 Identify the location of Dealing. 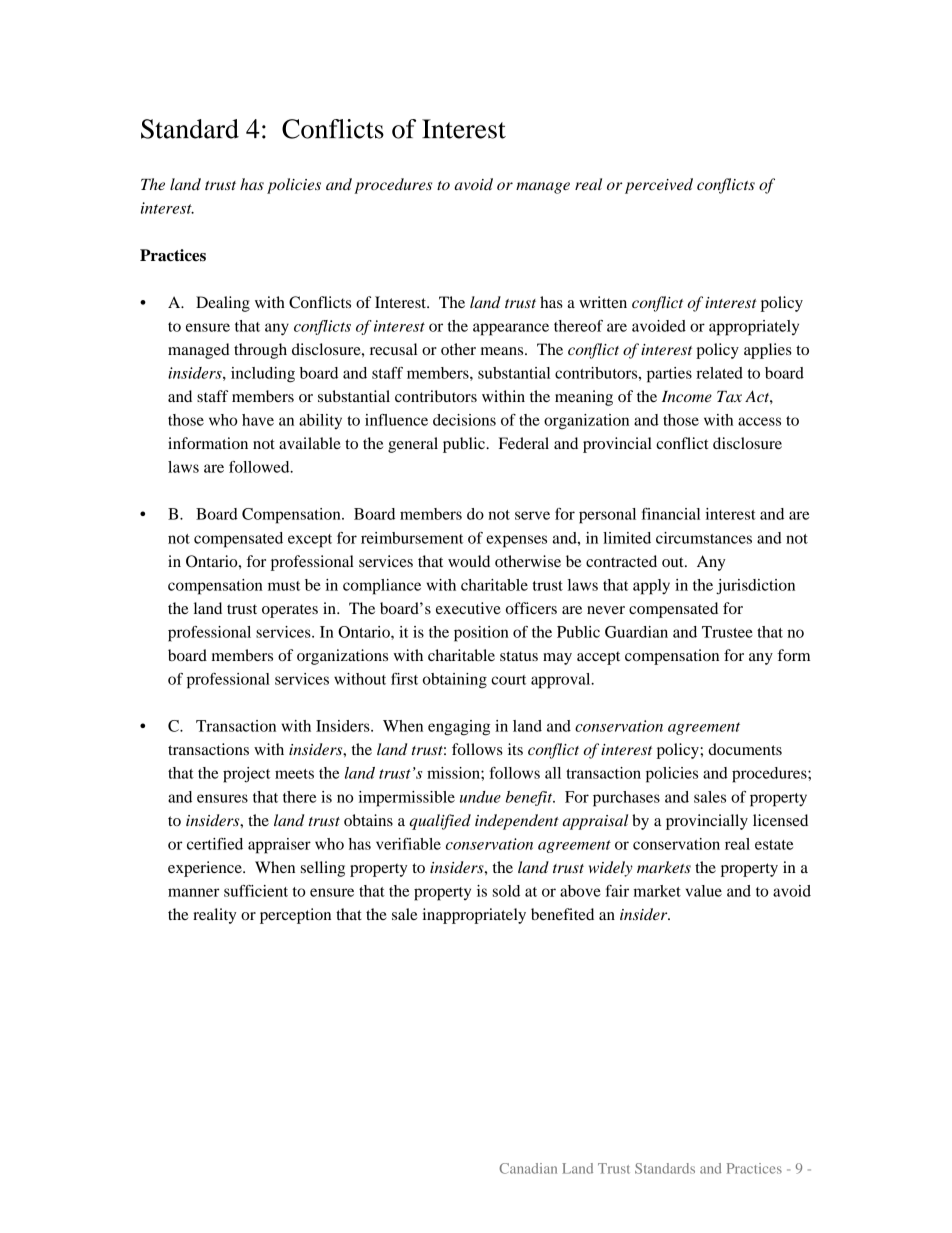
(223, 304).
